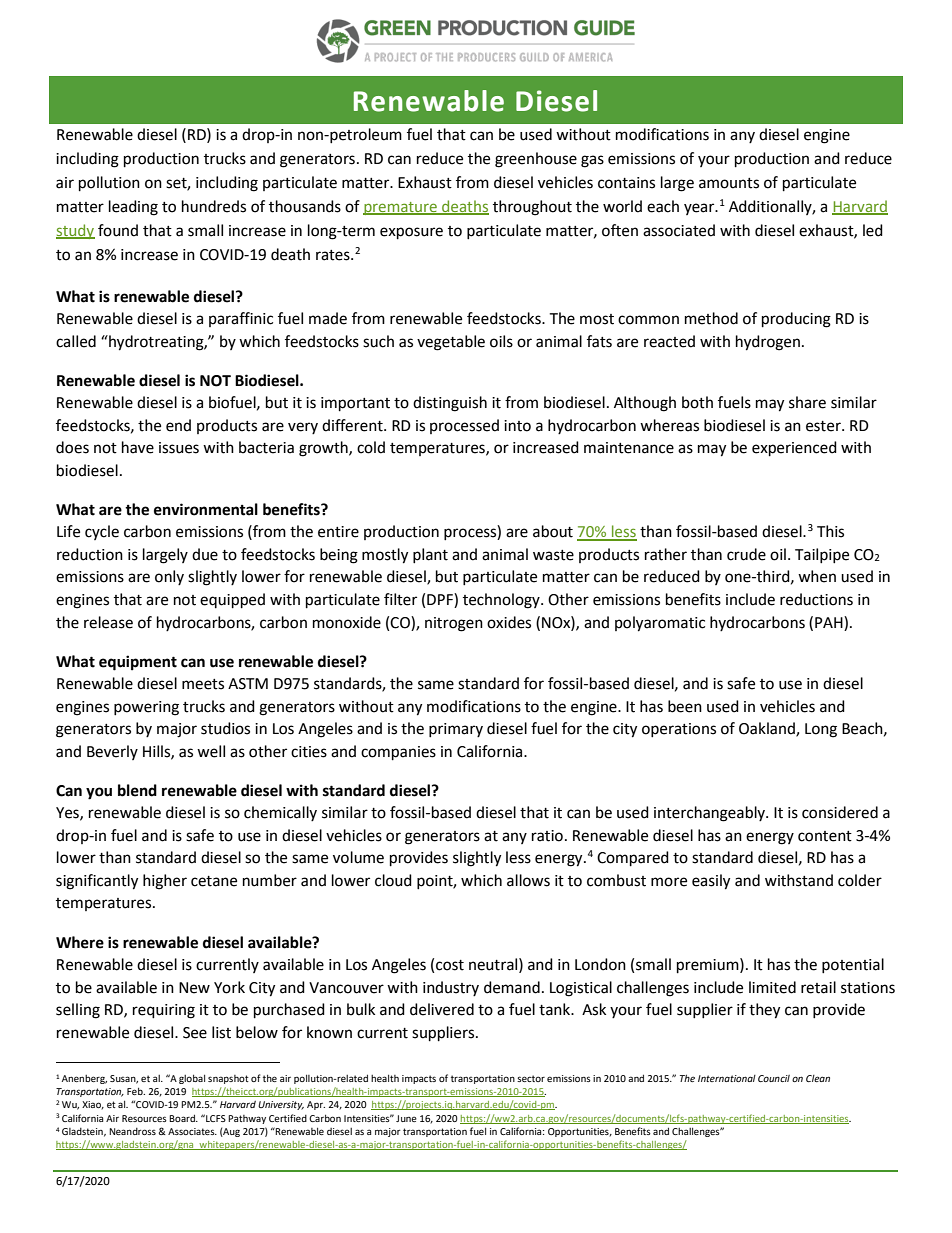 The height and width of the screenshot is (1233, 952). Describe the element at coordinates (406, 1118) in the screenshot. I see `June` at that location.
